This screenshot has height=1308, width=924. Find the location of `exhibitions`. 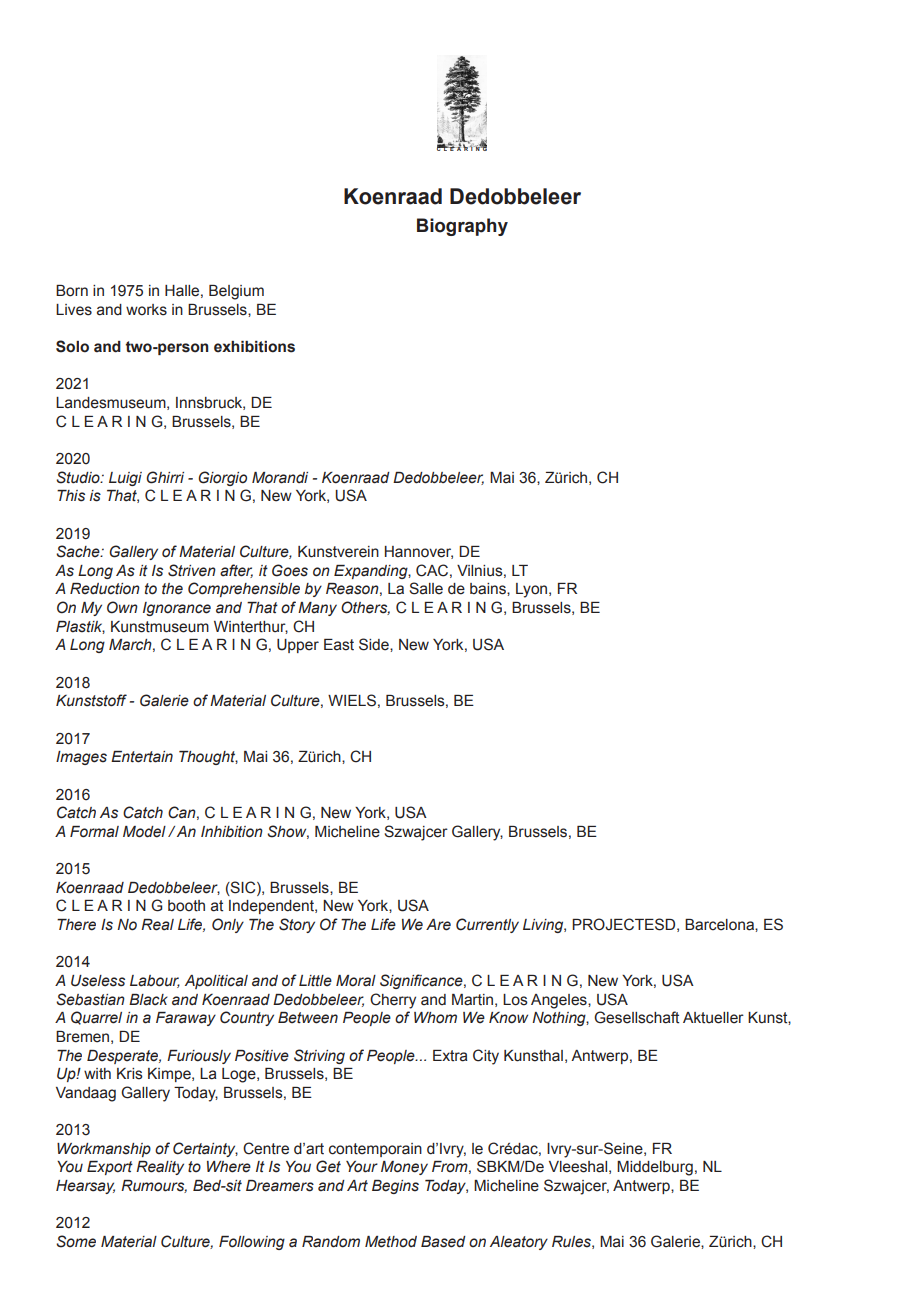

exhibitions is located at coordinates (254, 347).
